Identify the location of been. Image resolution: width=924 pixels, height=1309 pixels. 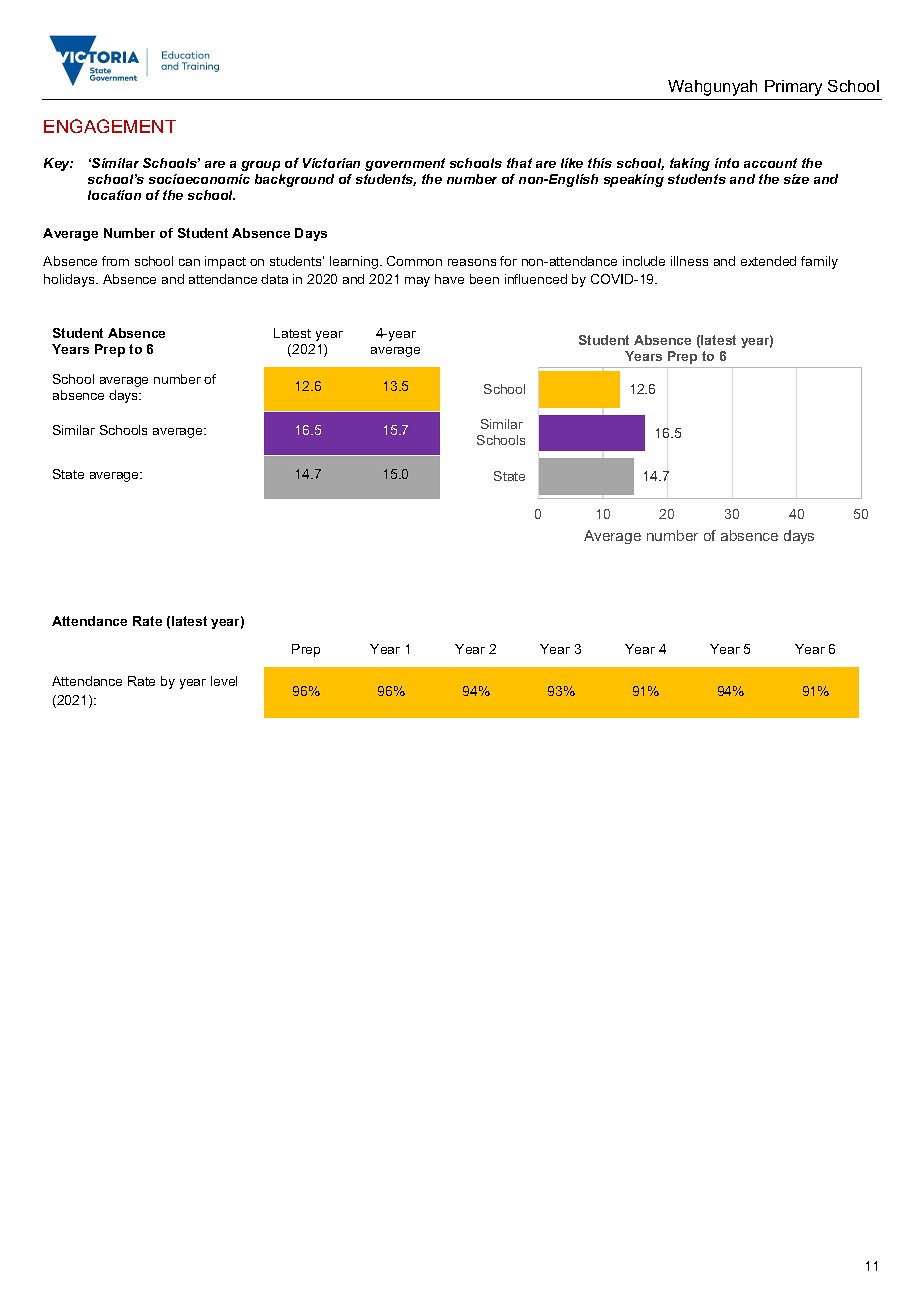
(484, 279).
